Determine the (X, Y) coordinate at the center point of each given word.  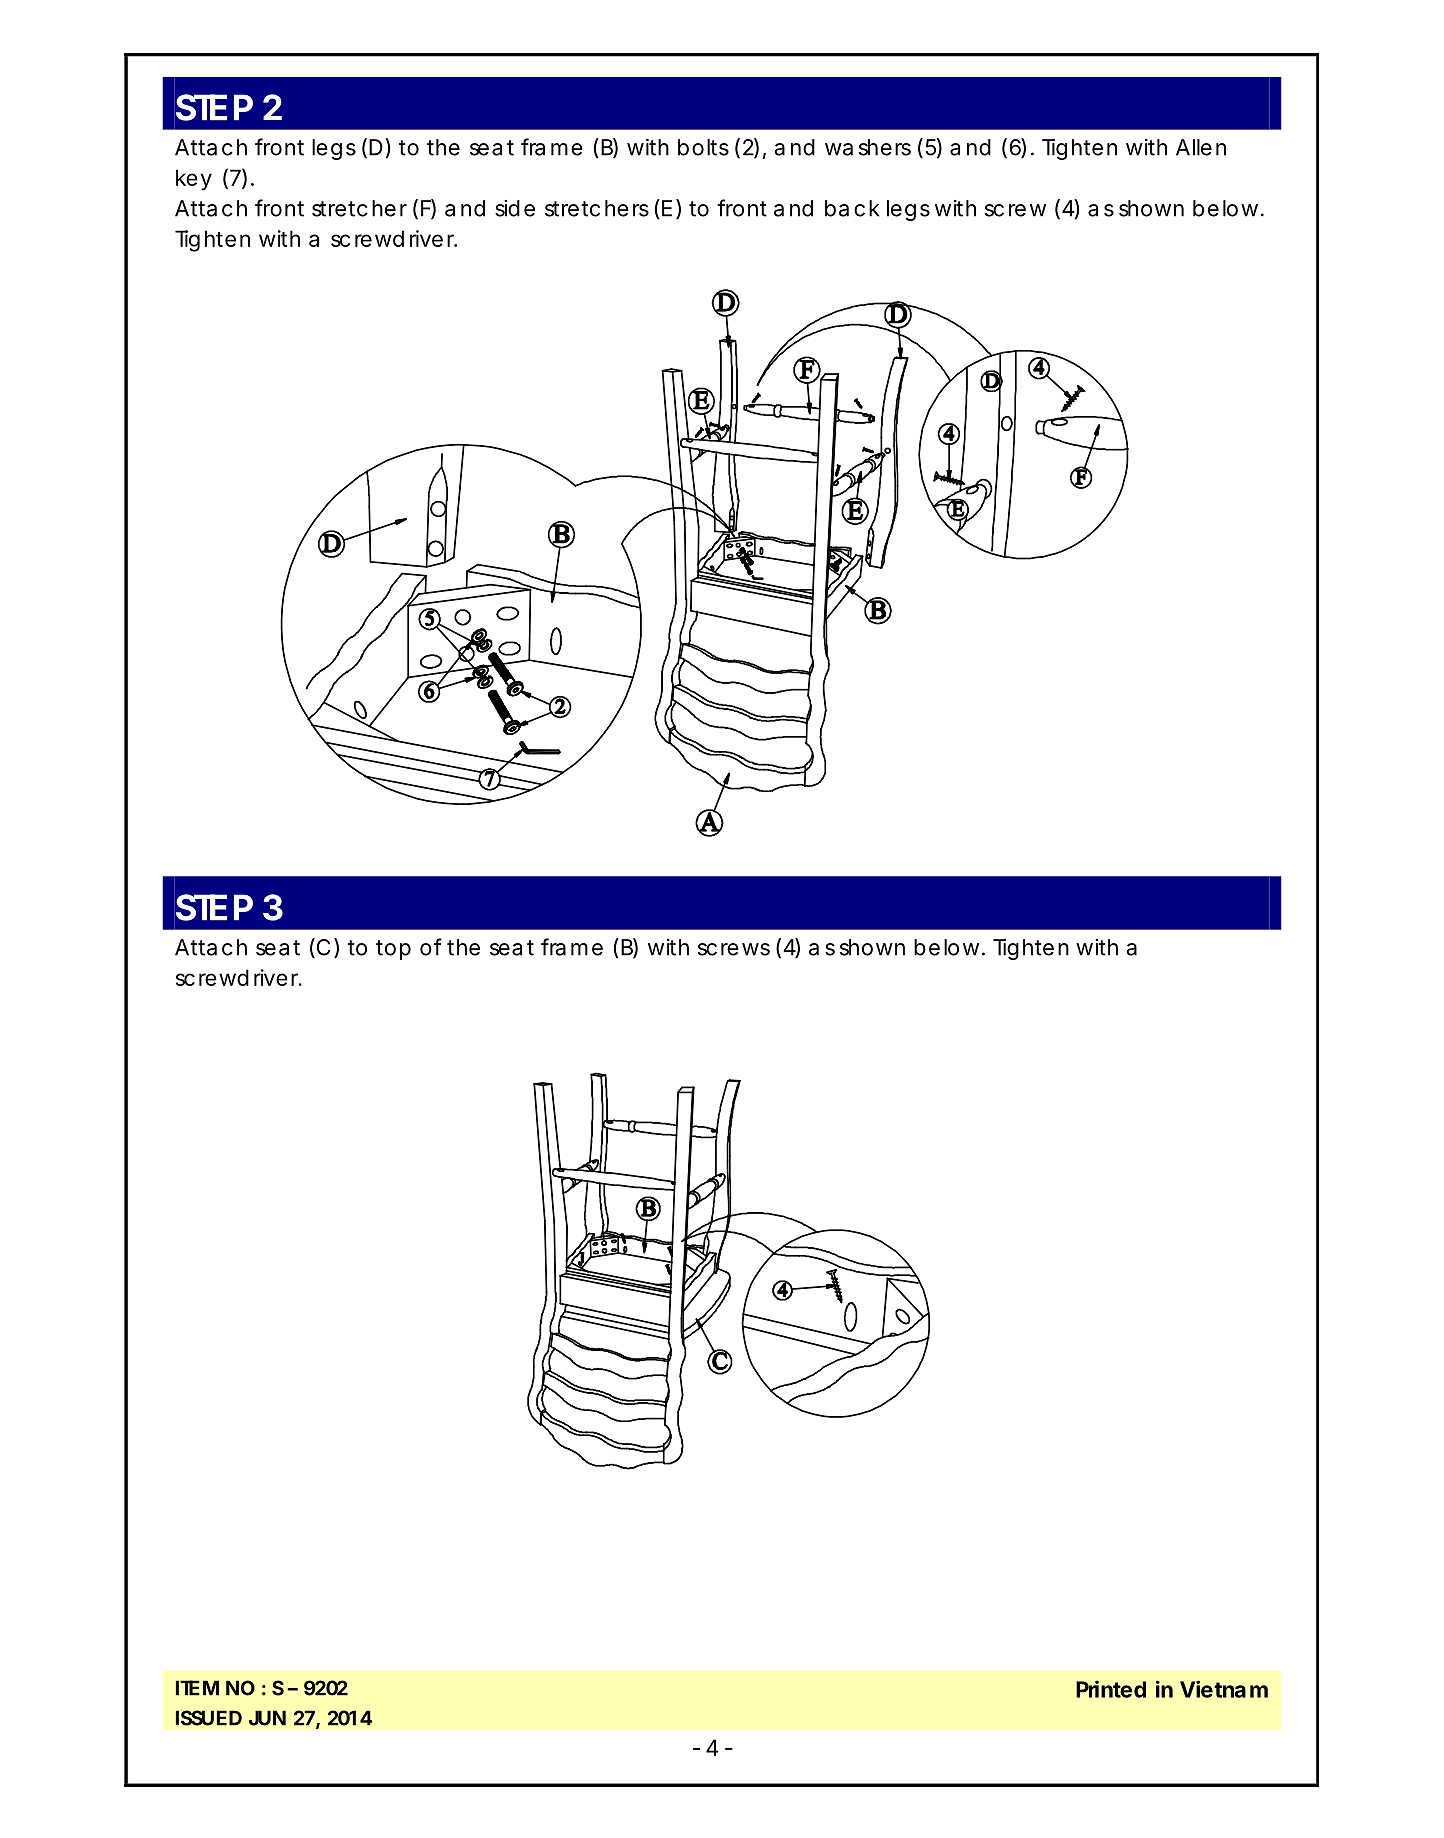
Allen (1201, 147)
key (194, 180)
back (852, 208)
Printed (1111, 1689)
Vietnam (1224, 1689)
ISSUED (209, 1718)
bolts (703, 147)
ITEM (197, 1688)
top (393, 950)
